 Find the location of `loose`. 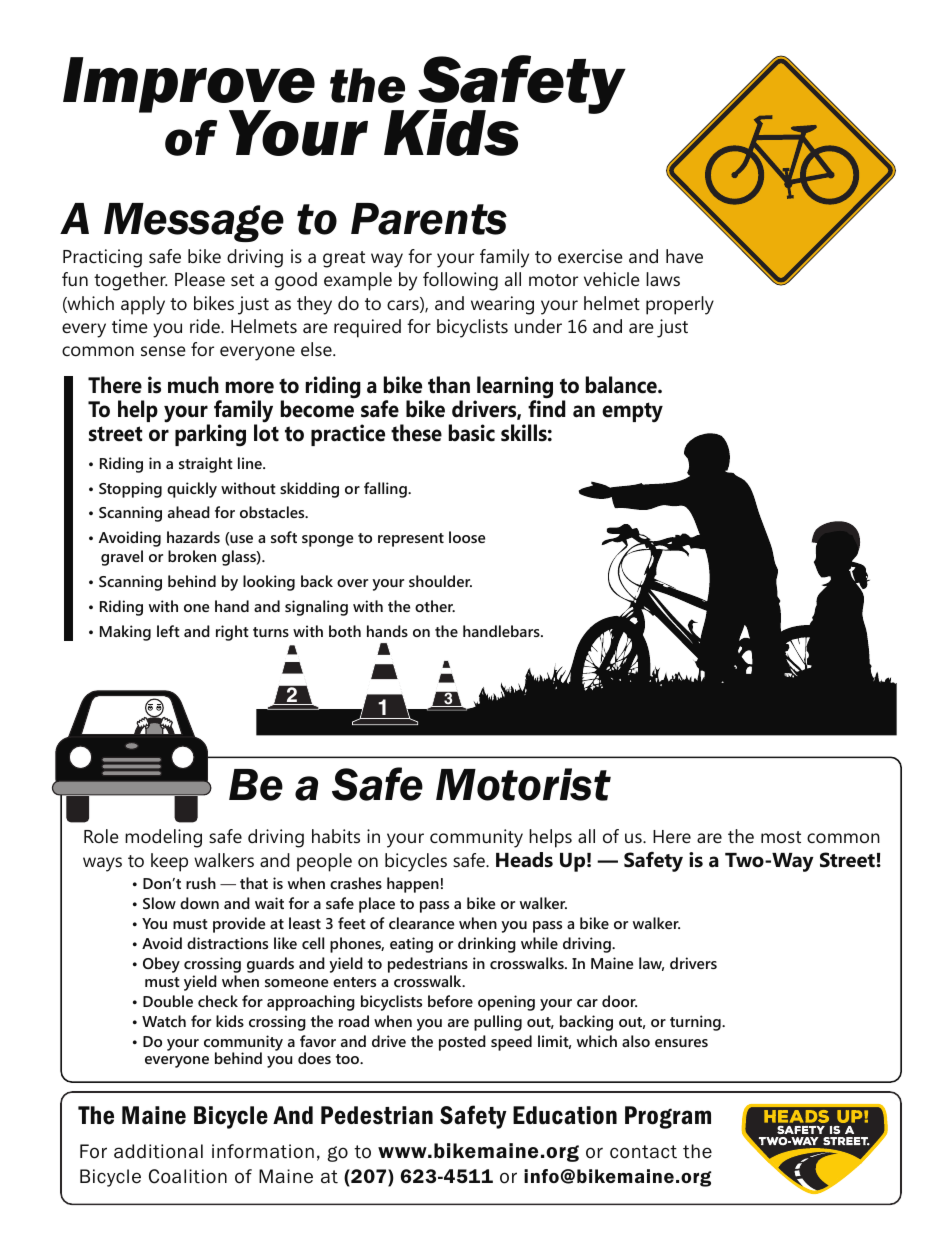

loose is located at coordinates (467, 537).
